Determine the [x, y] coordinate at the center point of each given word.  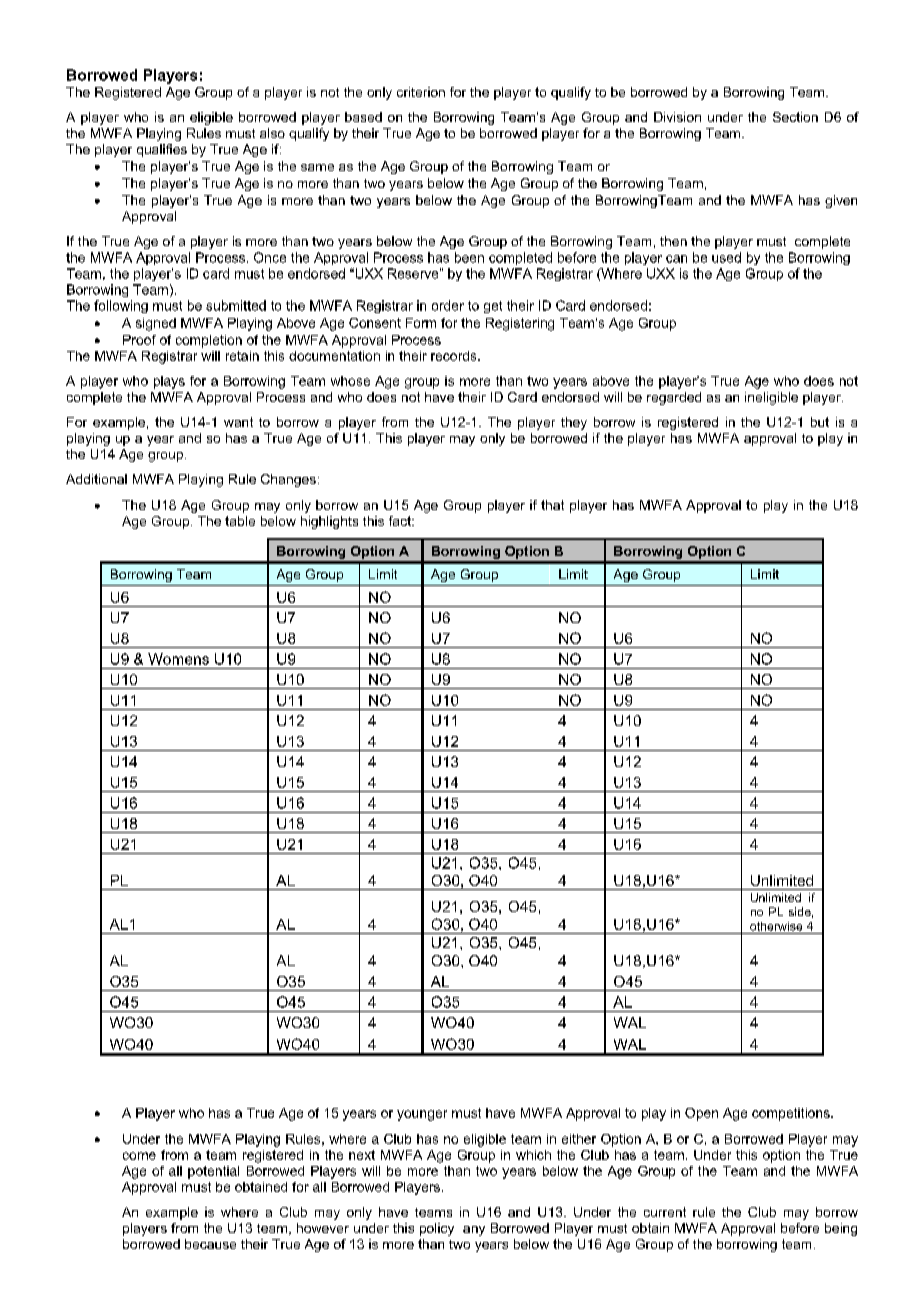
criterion [421, 92]
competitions [792, 1114]
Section [795, 117]
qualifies [162, 150]
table [240, 521]
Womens [178, 659]
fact [401, 521]
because [210, 1244]
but [820, 422]
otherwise [776, 926]
